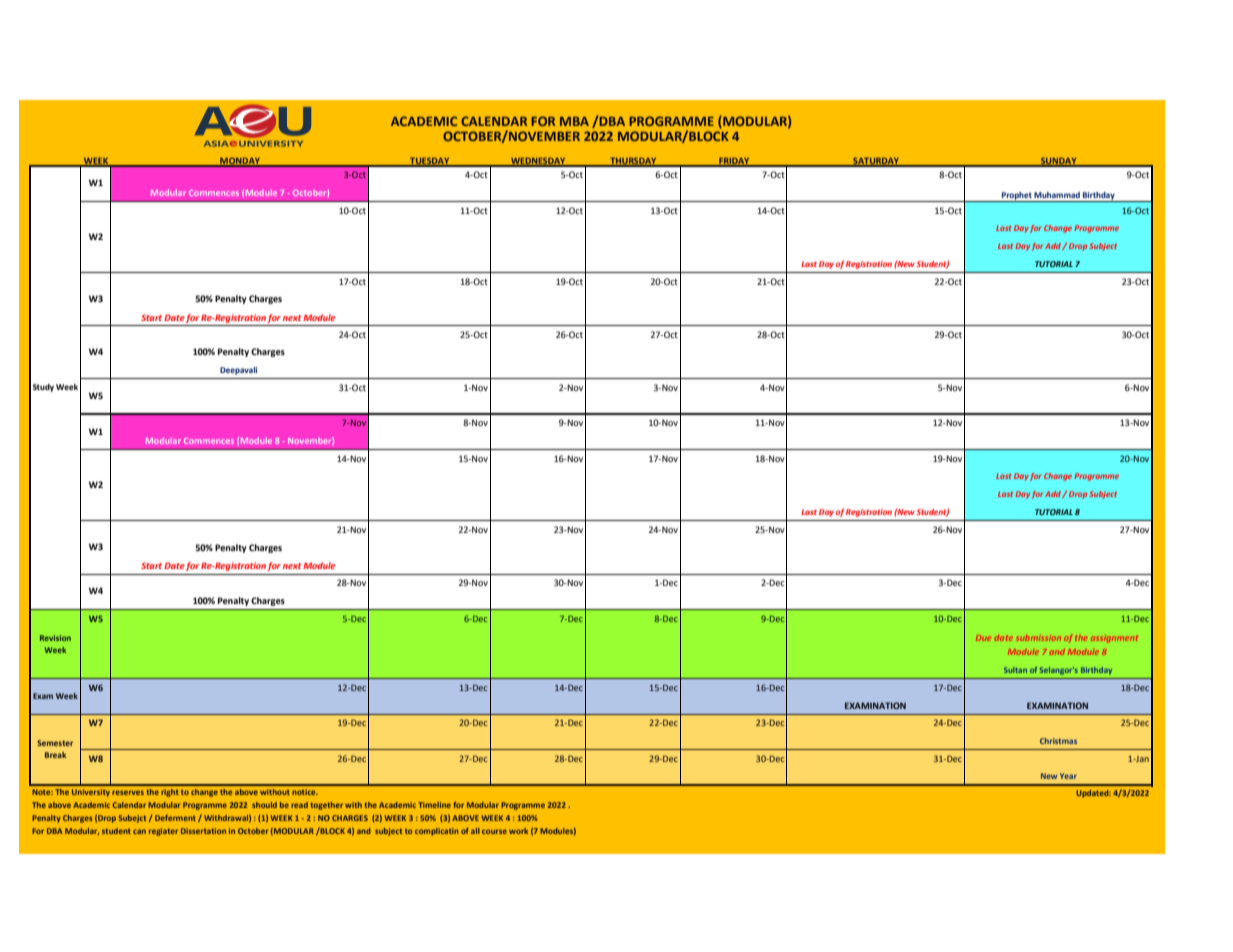 Image resolution: width=1233 pixels, height=952 pixels. Describe the element at coordinates (55, 743) in the screenshot. I see `Semester` at that location.
